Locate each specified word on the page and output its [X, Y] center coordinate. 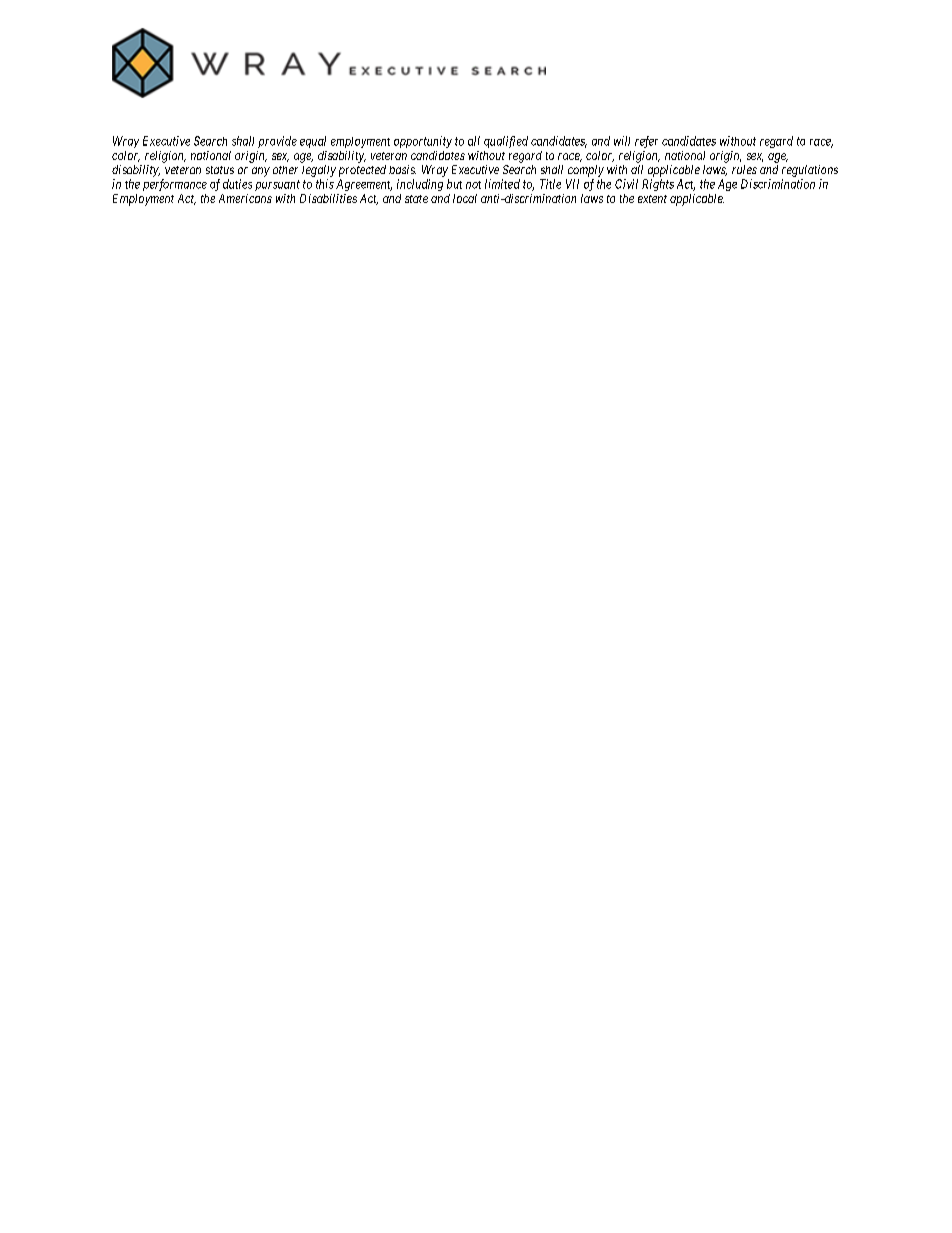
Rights [658, 185]
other [285, 170]
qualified [506, 142]
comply [586, 171]
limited [502, 184]
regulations [810, 171]
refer [646, 142]
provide [277, 142]
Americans [245, 198]
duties [237, 184]
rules [744, 169]
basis [402, 169]
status [220, 170]
